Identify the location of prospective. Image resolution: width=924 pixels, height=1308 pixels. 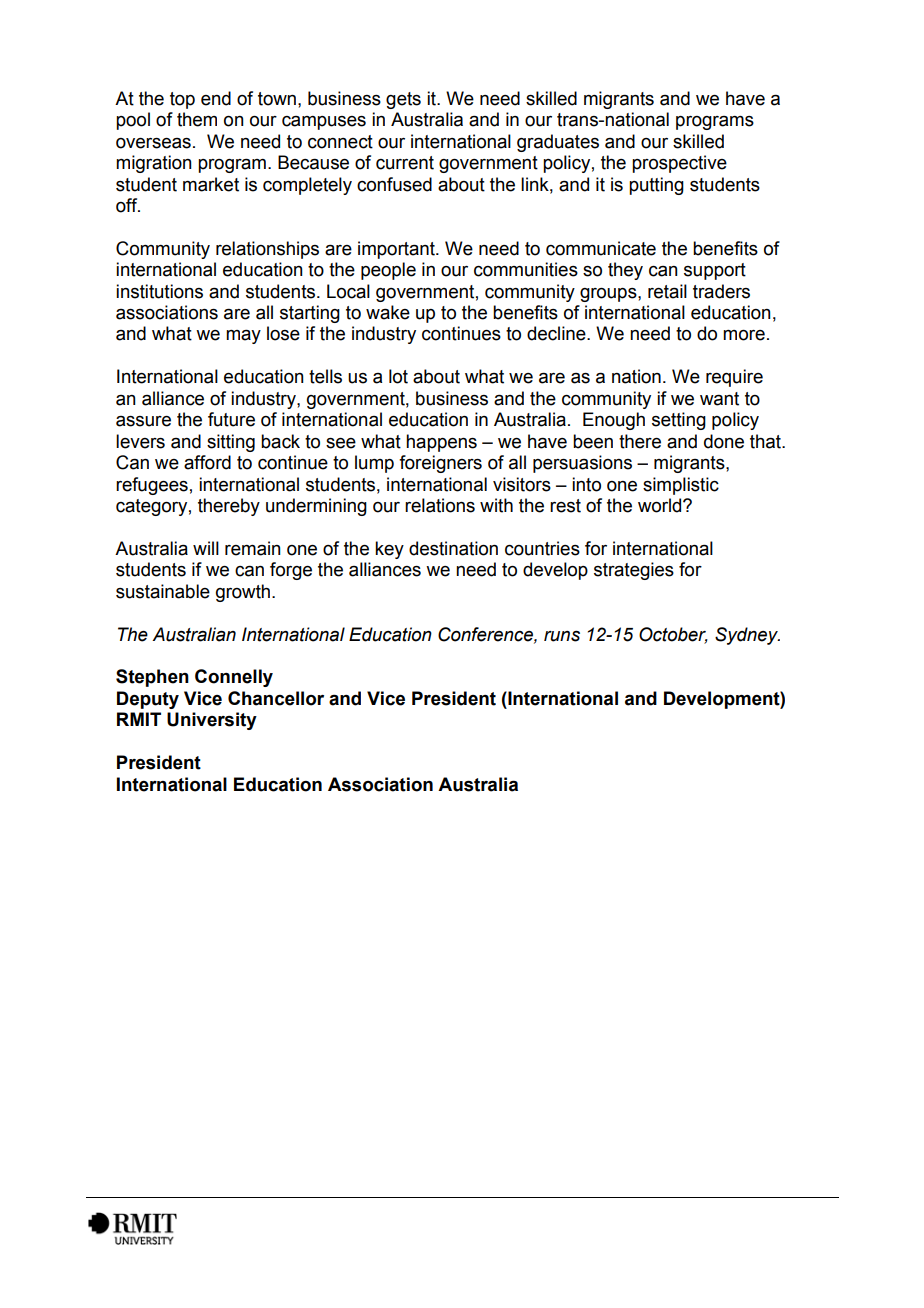
(679, 164).
